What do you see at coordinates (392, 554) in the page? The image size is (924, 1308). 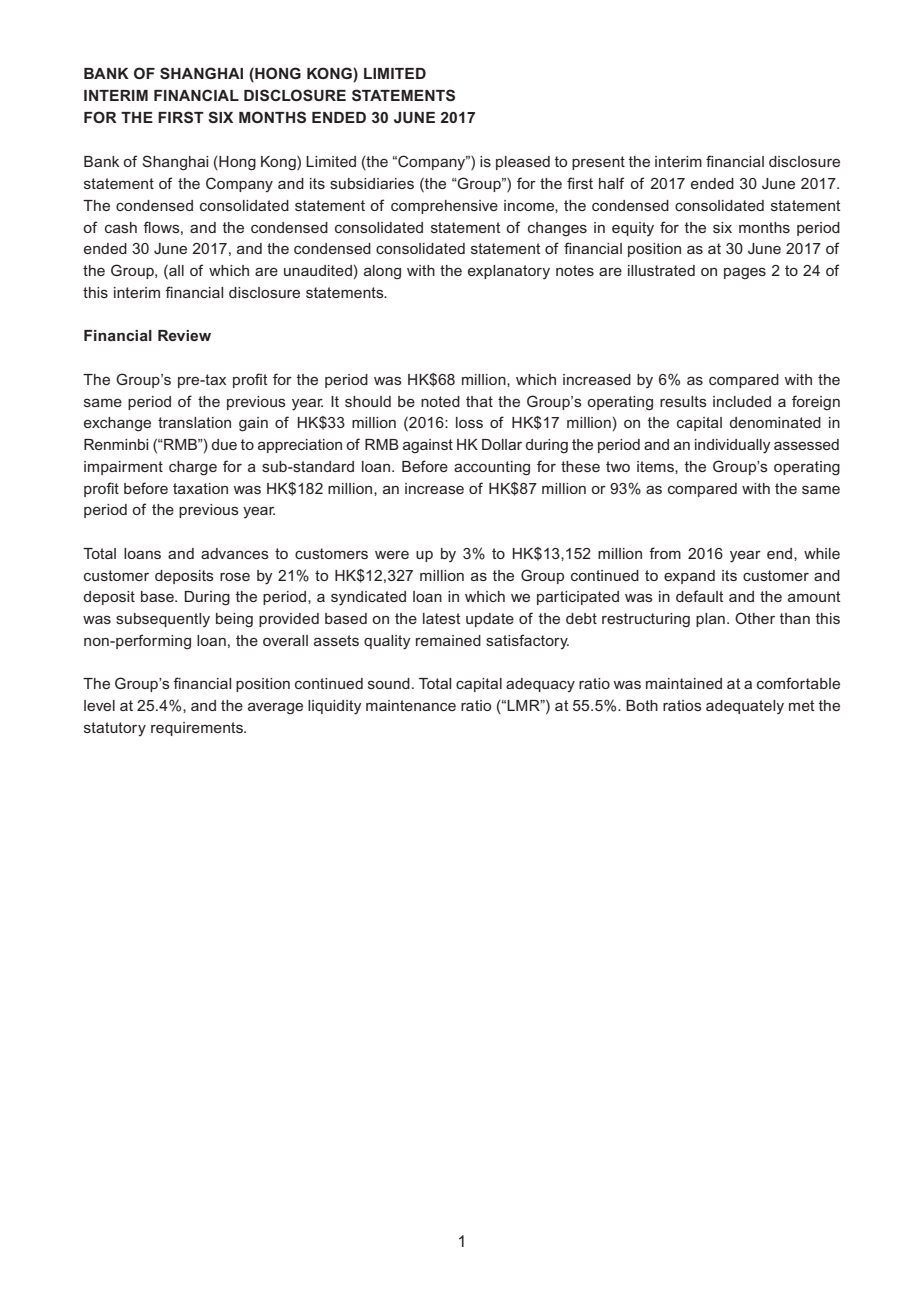 I see `were` at bounding box center [392, 554].
